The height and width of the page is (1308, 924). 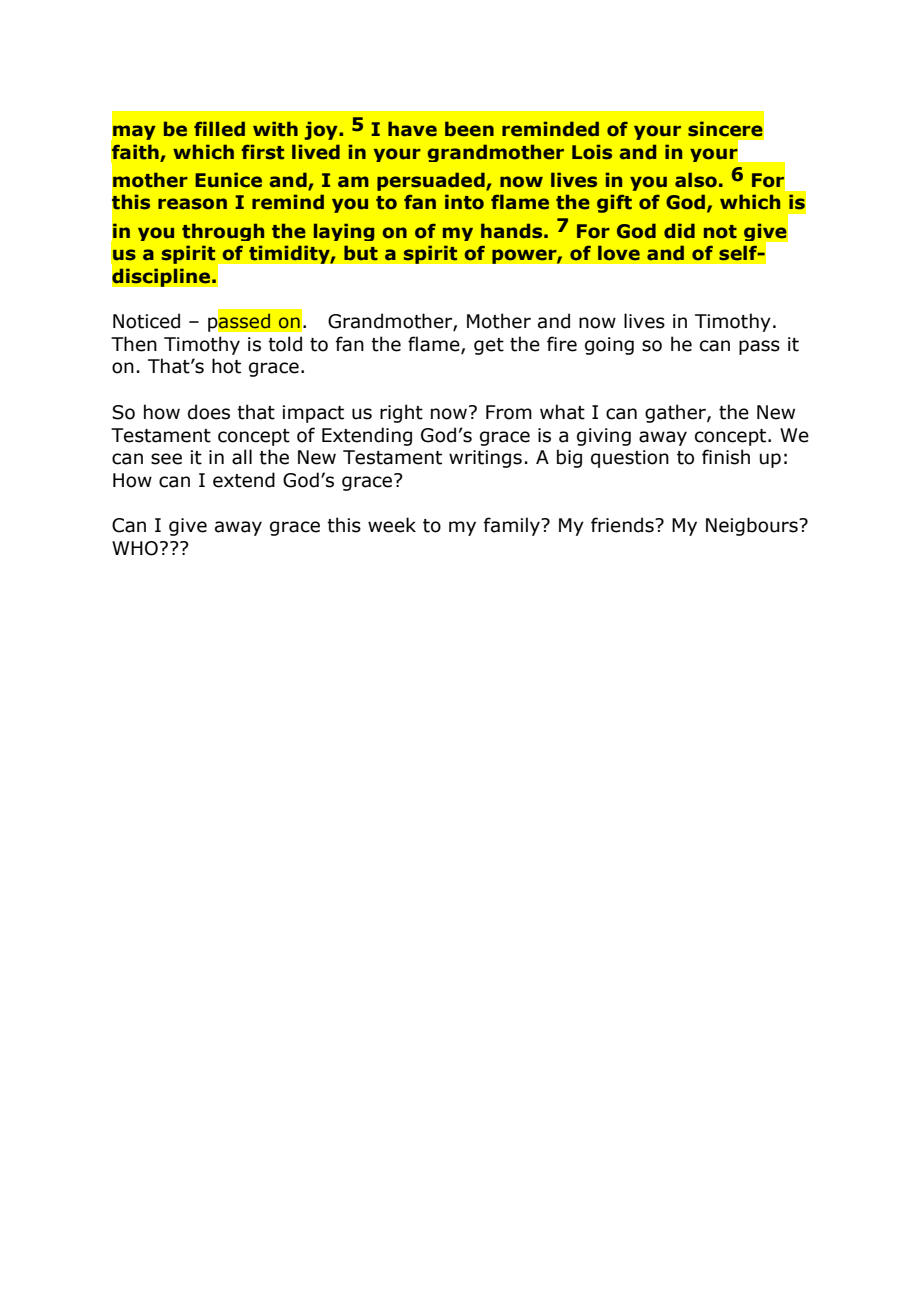 What do you see at coordinates (219, 129) in the page?
I see `filled` at bounding box center [219, 129].
